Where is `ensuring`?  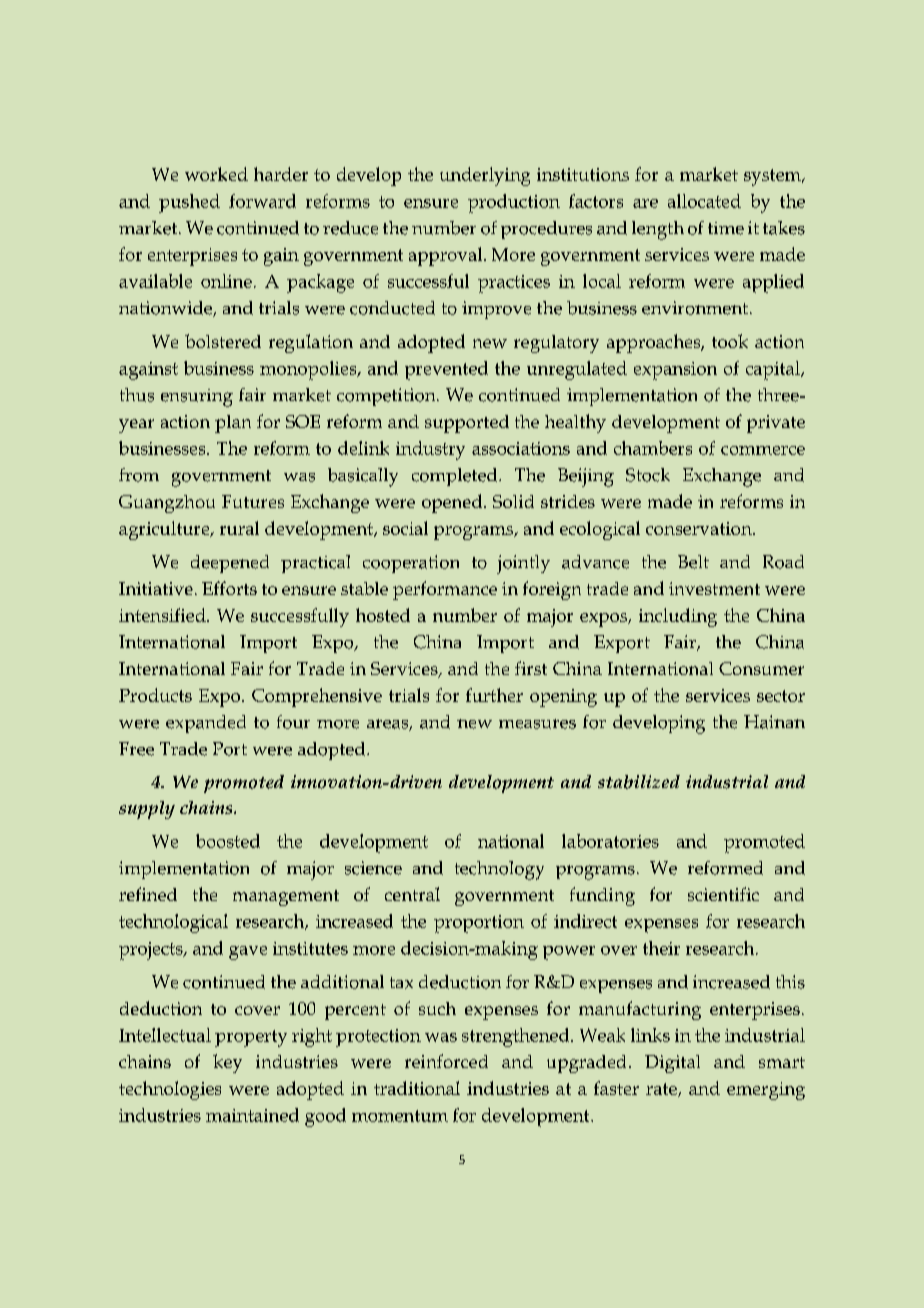 ensuring is located at coordinates (197, 398).
